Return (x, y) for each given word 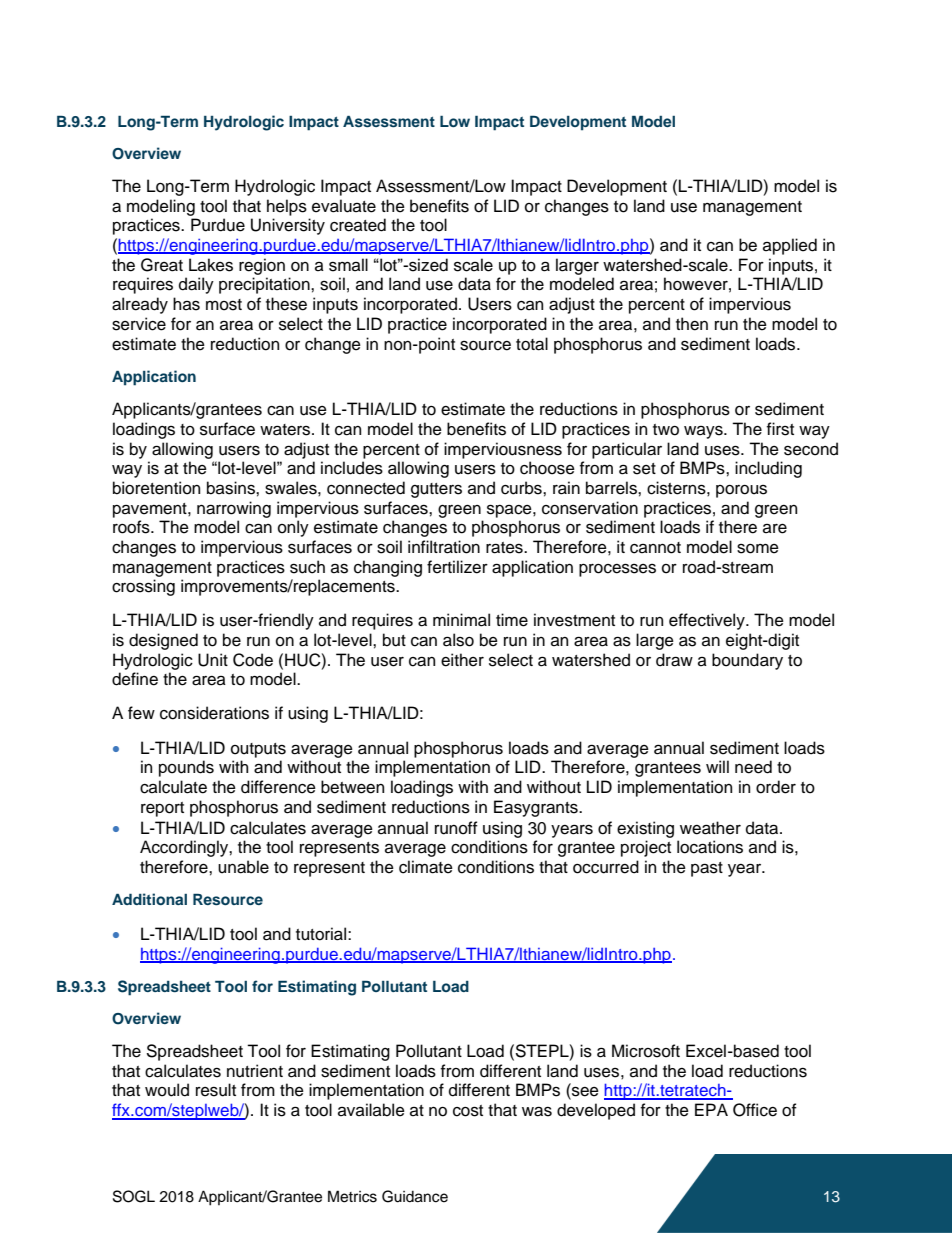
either (462, 660)
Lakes (211, 265)
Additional (149, 899)
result (216, 1090)
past (707, 869)
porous (741, 491)
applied (790, 246)
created (358, 225)
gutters (436, 490)
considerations (214, 713)
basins (232, 488)
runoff (456, 828)
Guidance (415, 1196)
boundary (747, 661)
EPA (711, 1109)
